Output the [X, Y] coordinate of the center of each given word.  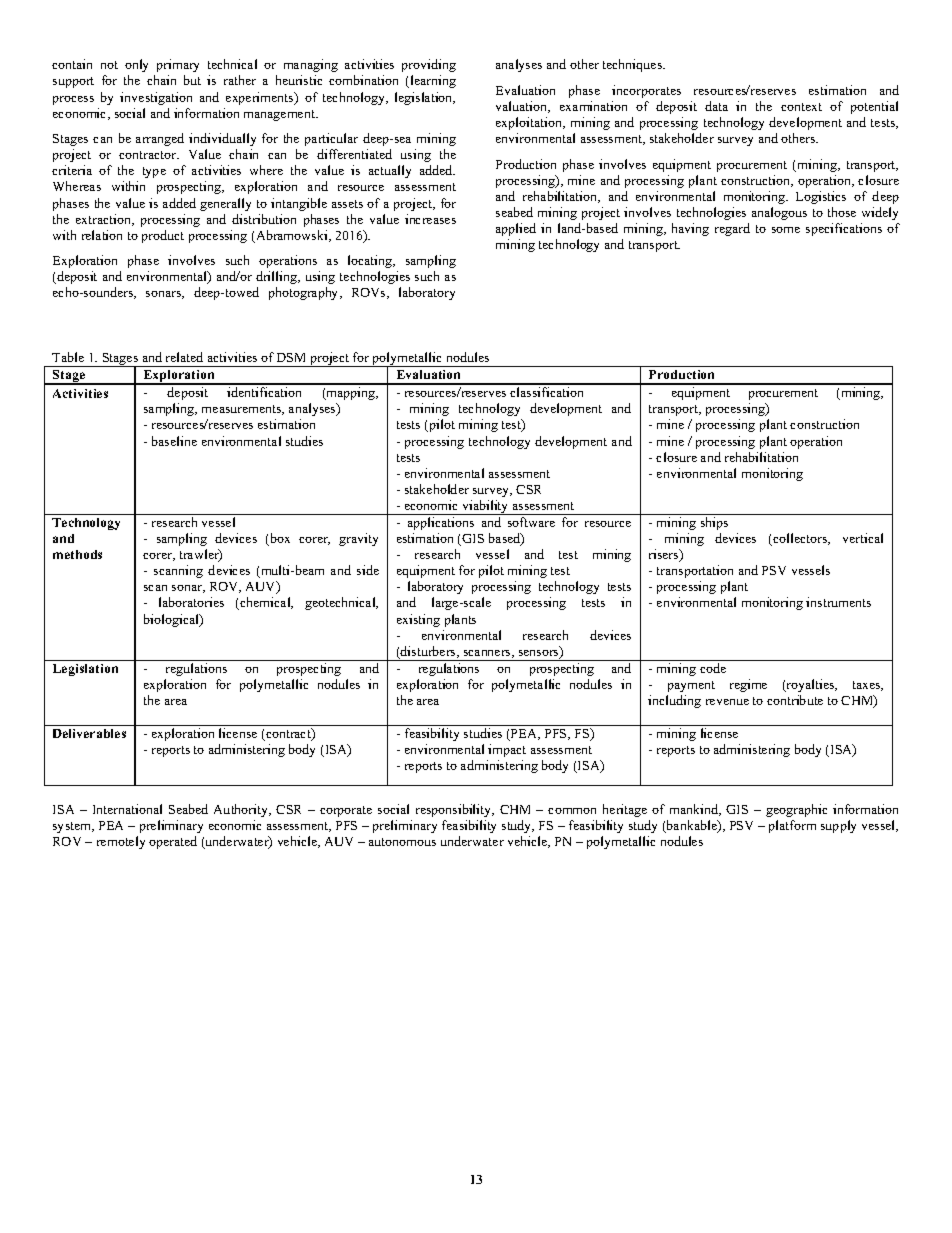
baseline [174, 441]
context [801, 107]
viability [485, 507]
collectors [800, 539]
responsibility [455, 810]
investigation [156, 98]
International [127, 809]
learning [433, 81]
